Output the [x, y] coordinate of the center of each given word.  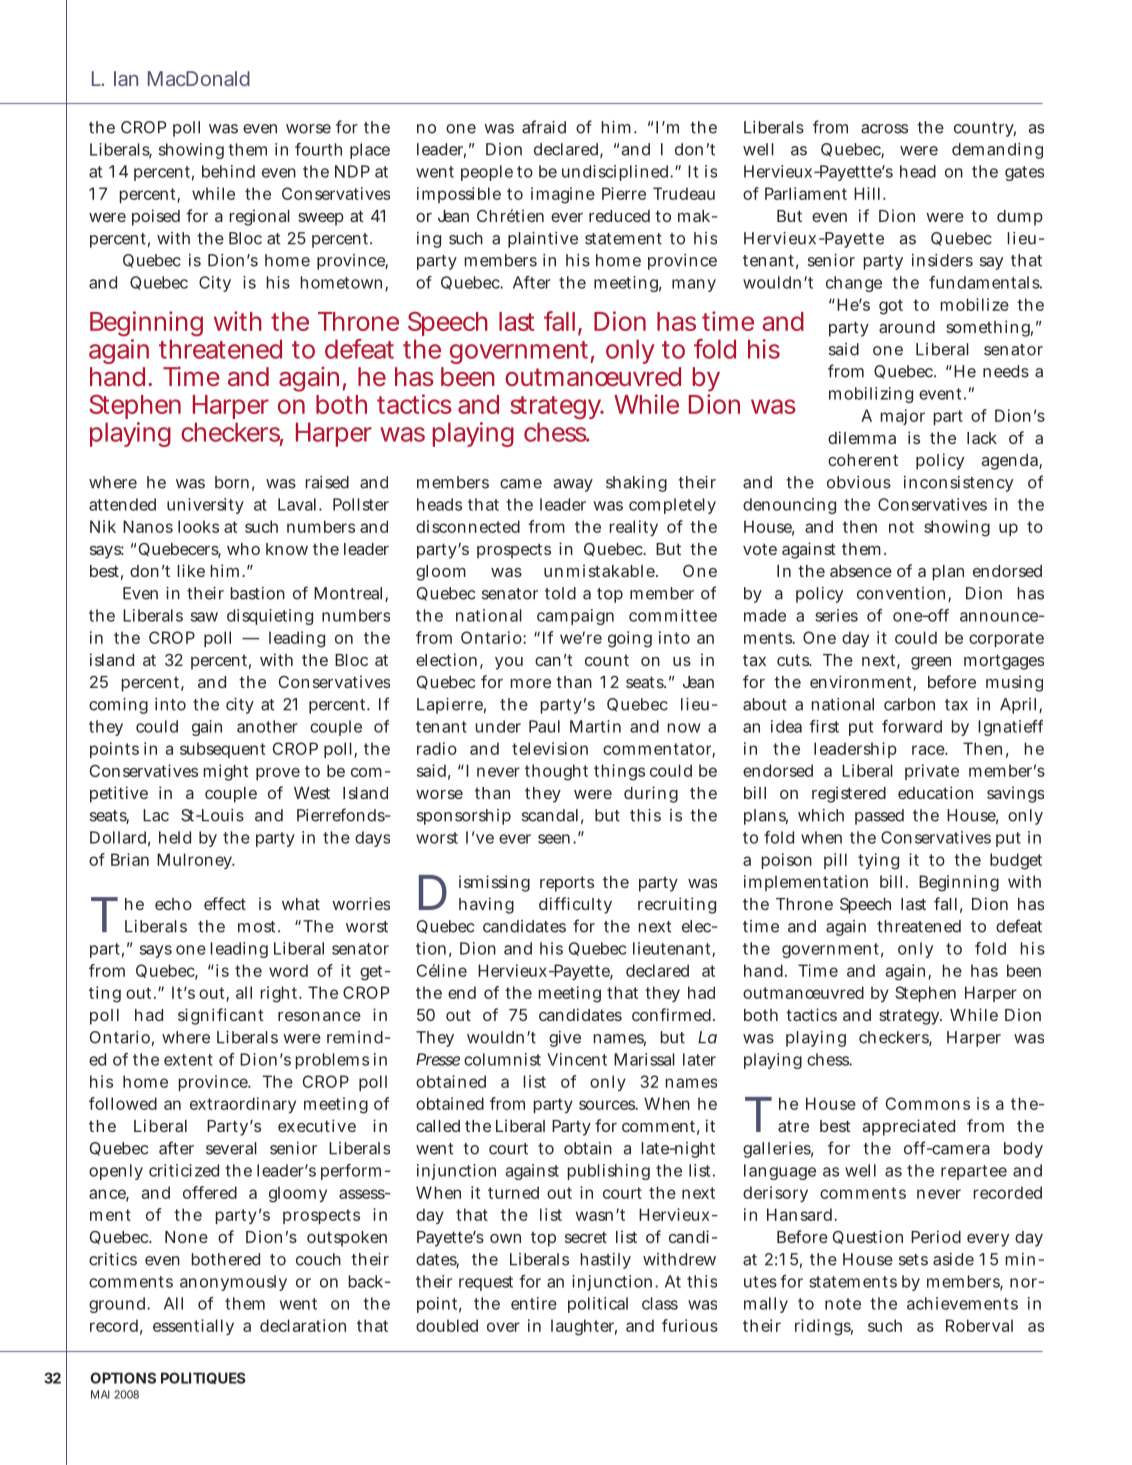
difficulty [575, 905]
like [191, 570]
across [884, 129]
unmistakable [599, 570]
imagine [563, 195]
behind [228, 171]
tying [878, 861]
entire [534, 1303]
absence [861, 571]
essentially [193, 1327]
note [843, 1304]
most [256, 927]
